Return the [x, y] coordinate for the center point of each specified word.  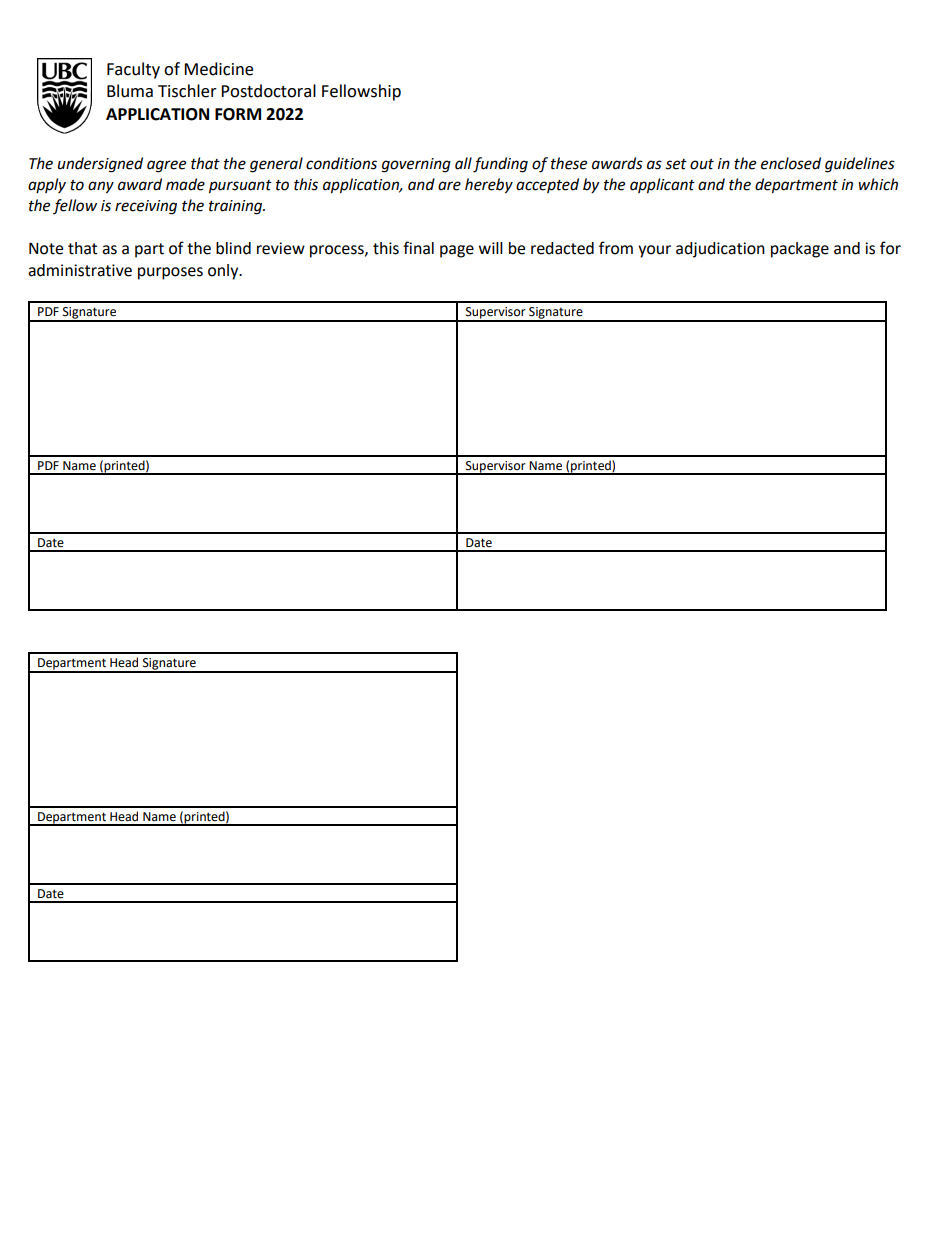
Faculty [133, 70]
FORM [238, 114]
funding [500, 165]
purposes [170, 273]
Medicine [218, 69]
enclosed [791, 163]
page [457, 251]
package [800, 250]
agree [166, 166]
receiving [146, 207]
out [702, 164]
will [491, 248]
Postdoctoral [268, 91]
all [463, 163]
